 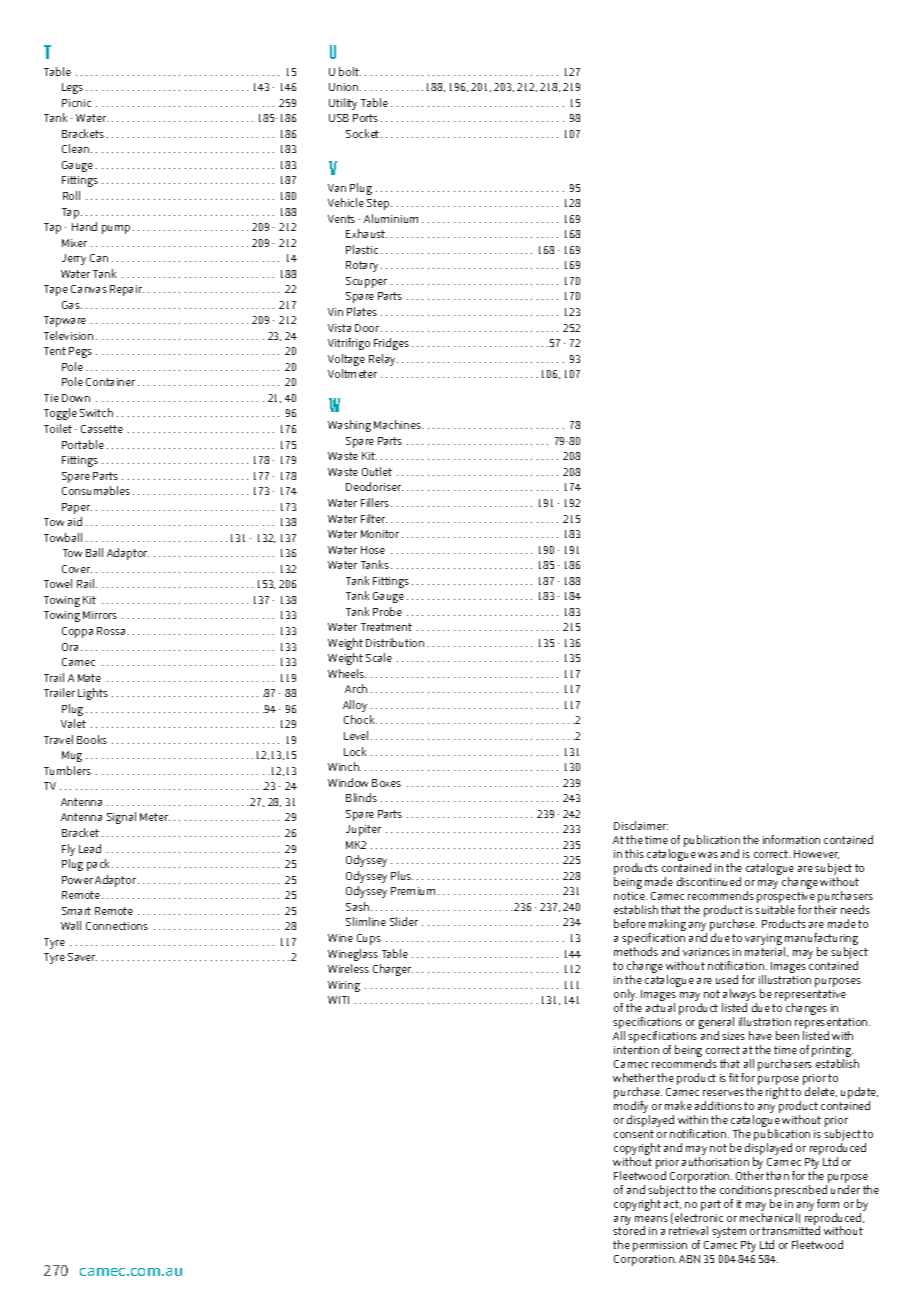 What do you see at coordinates (641, 825) in the page?
I see `Disclaimer` at bounding box center [641, 825].
